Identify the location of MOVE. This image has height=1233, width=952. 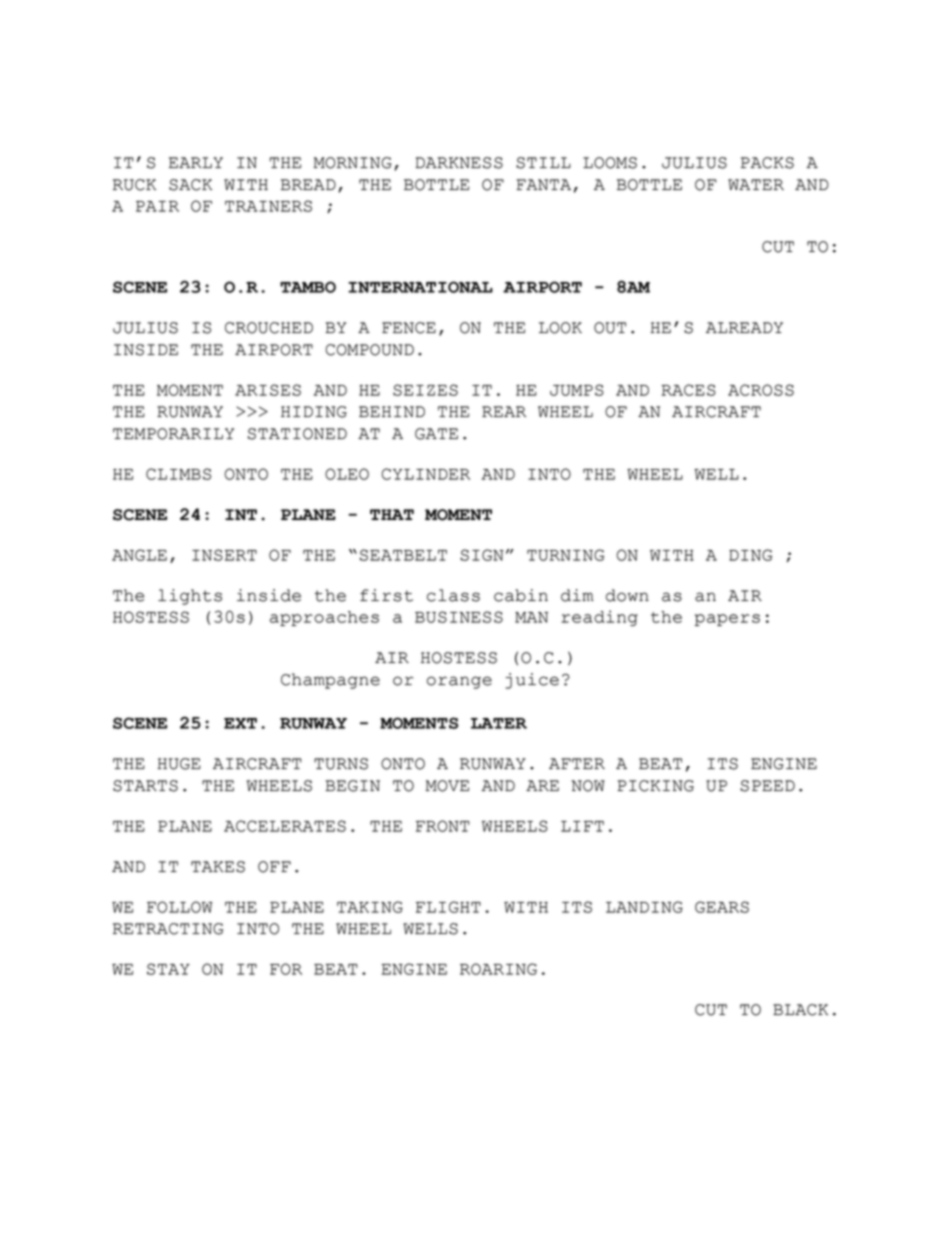
(447, 786).
